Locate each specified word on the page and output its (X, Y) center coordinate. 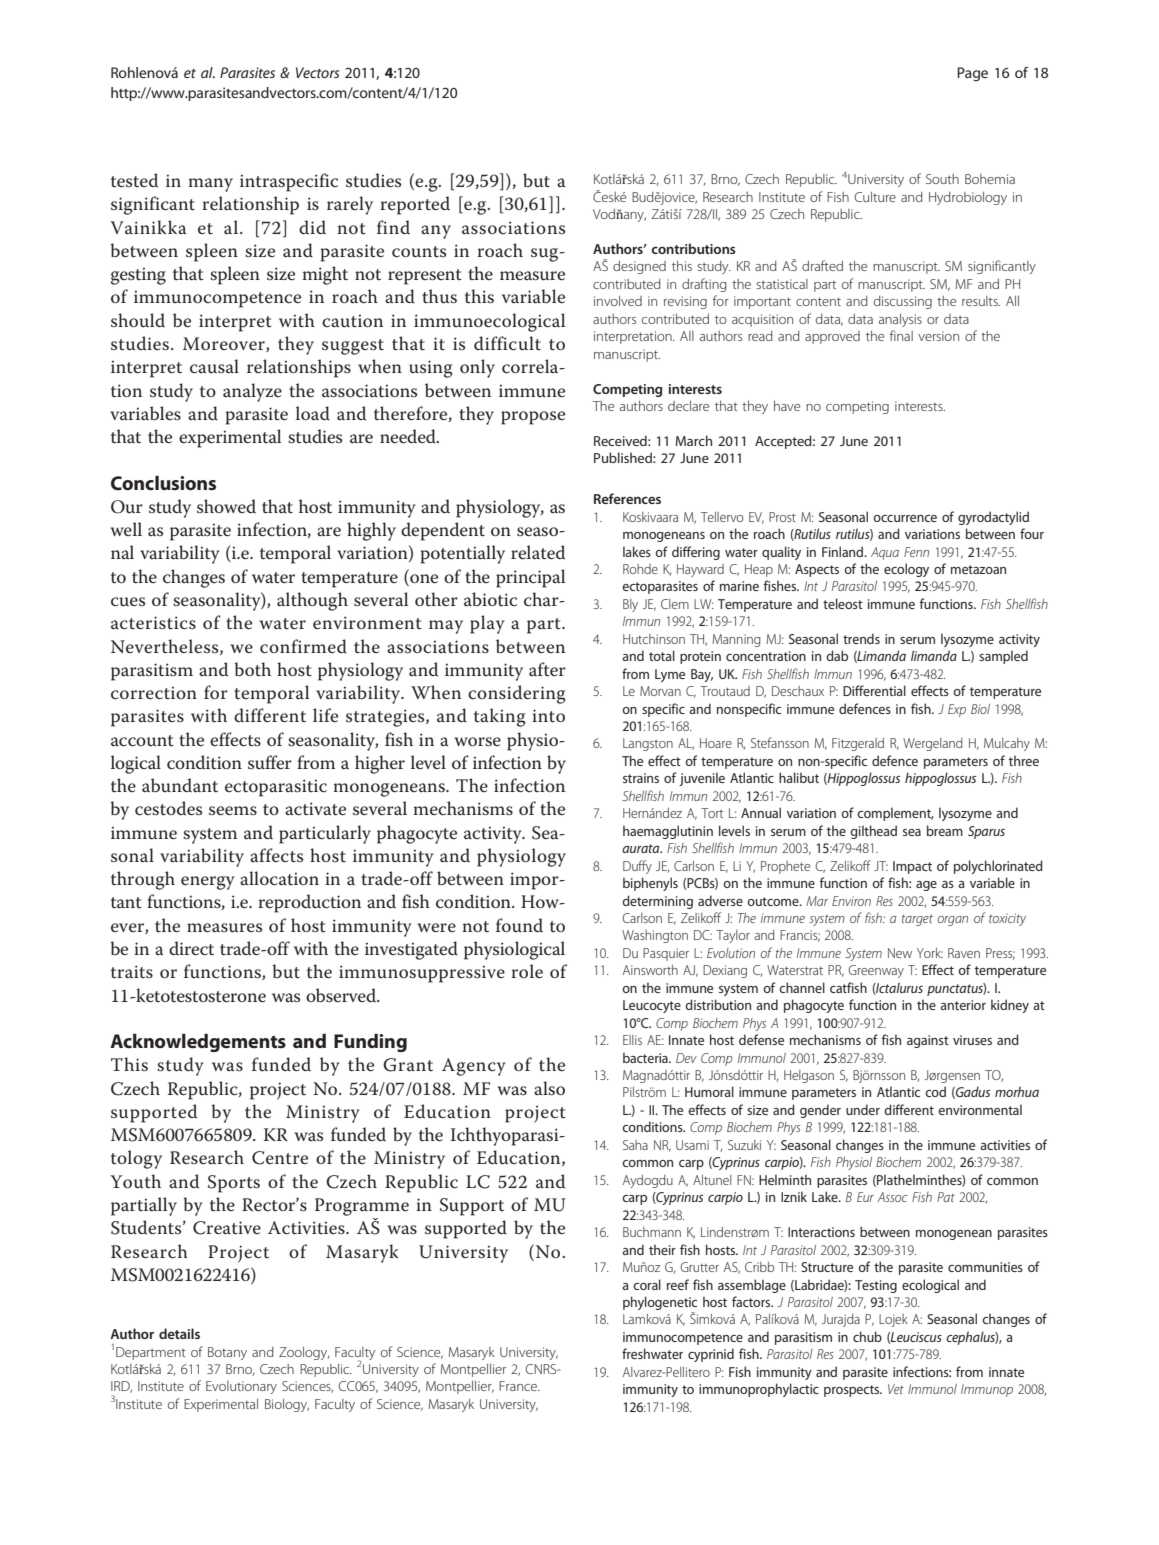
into (548, 716)
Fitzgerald (858, 744)
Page (972, 74)
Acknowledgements (198, 1042)
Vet (896, 1389)
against (928, 1041)
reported (415, 205)
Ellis (632, 1040)
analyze (252, 392)
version (938, 336)
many (211, 185)
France (519, 1386)
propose (533, 418)
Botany (227, 1353)
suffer (270, 762)
